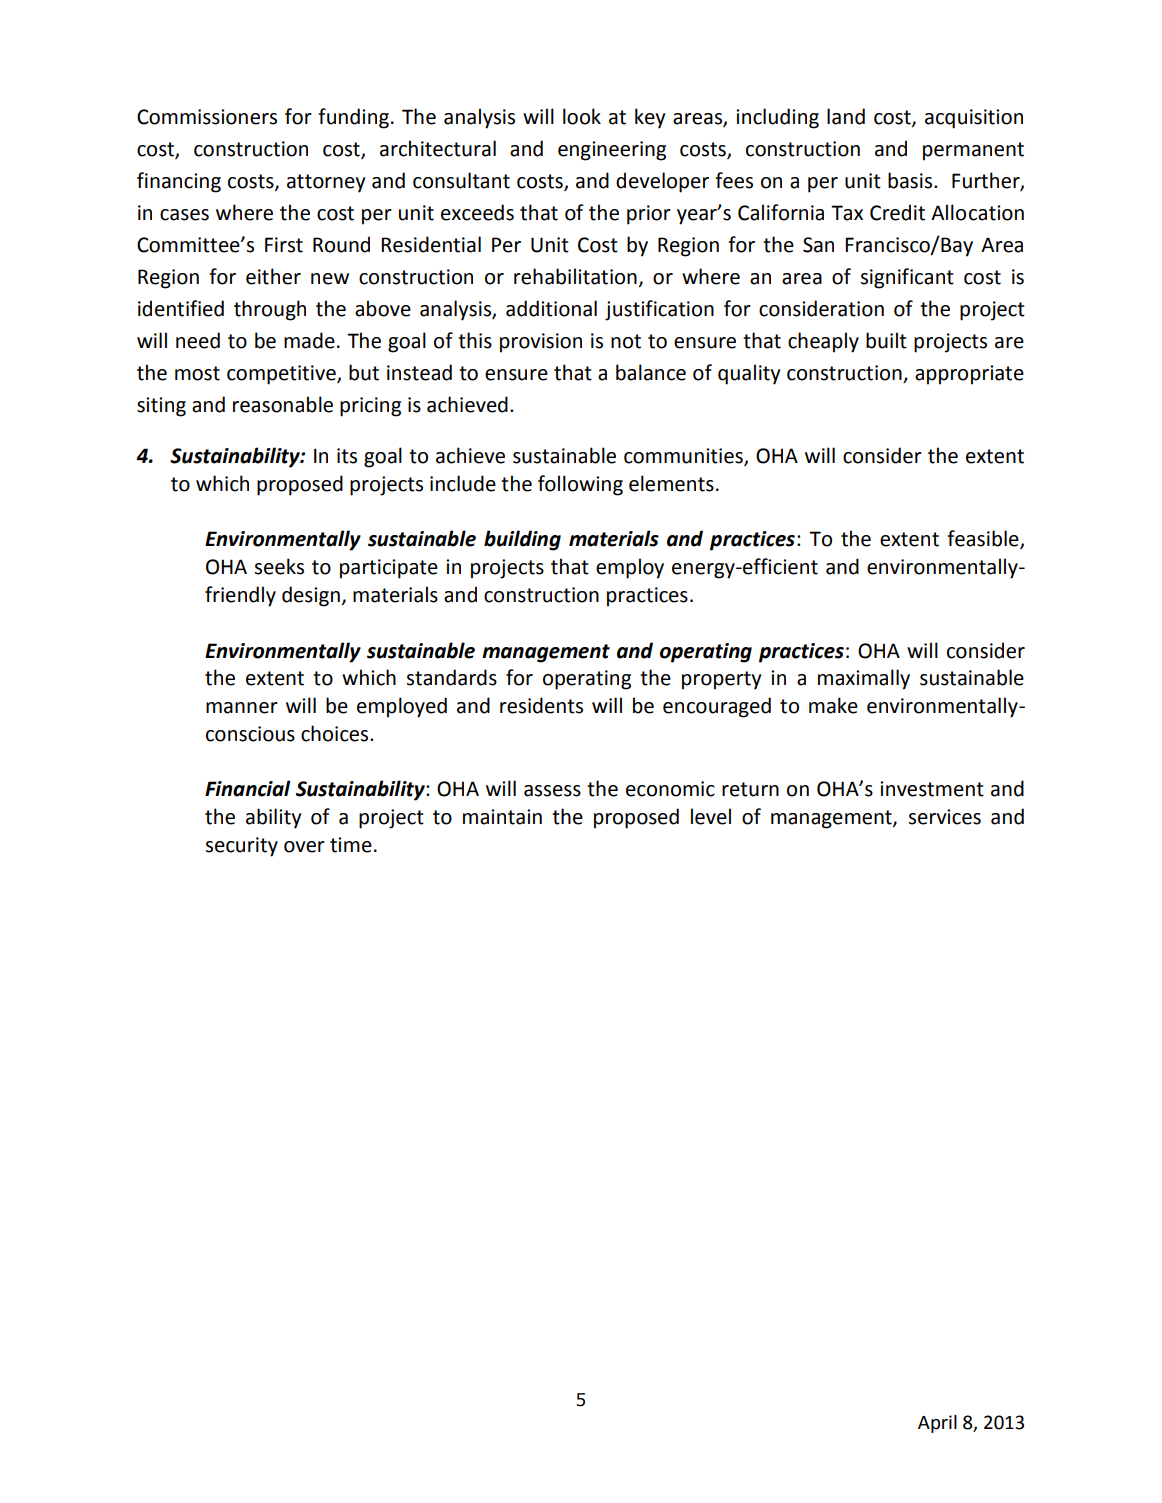 The image size is (1162, 1503). What do you see at coordinates (242, 847) in the page?
I see `security` at bounding box center [242, 847].
